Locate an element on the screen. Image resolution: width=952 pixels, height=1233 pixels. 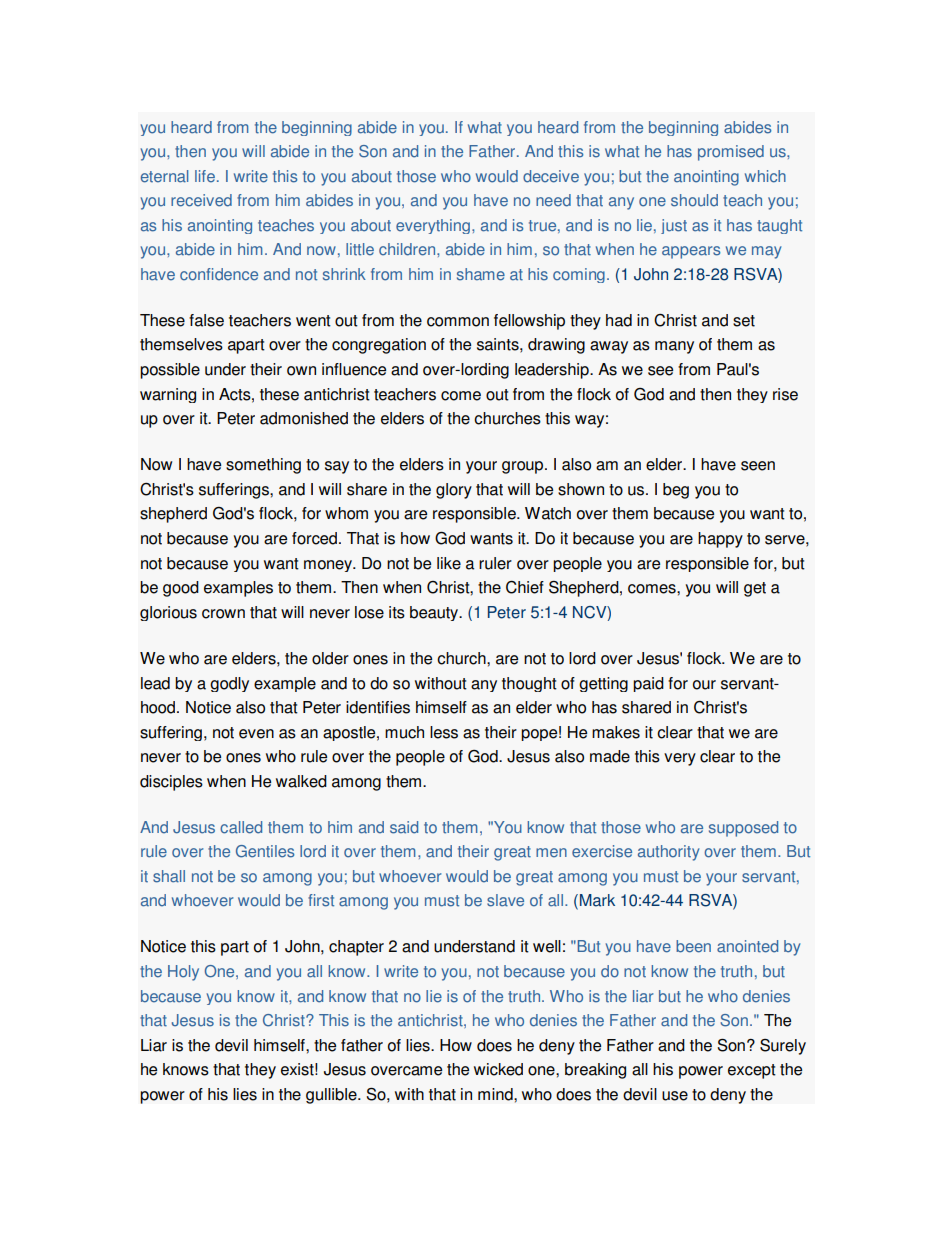
deceive is located at coordinates (551, 176).
